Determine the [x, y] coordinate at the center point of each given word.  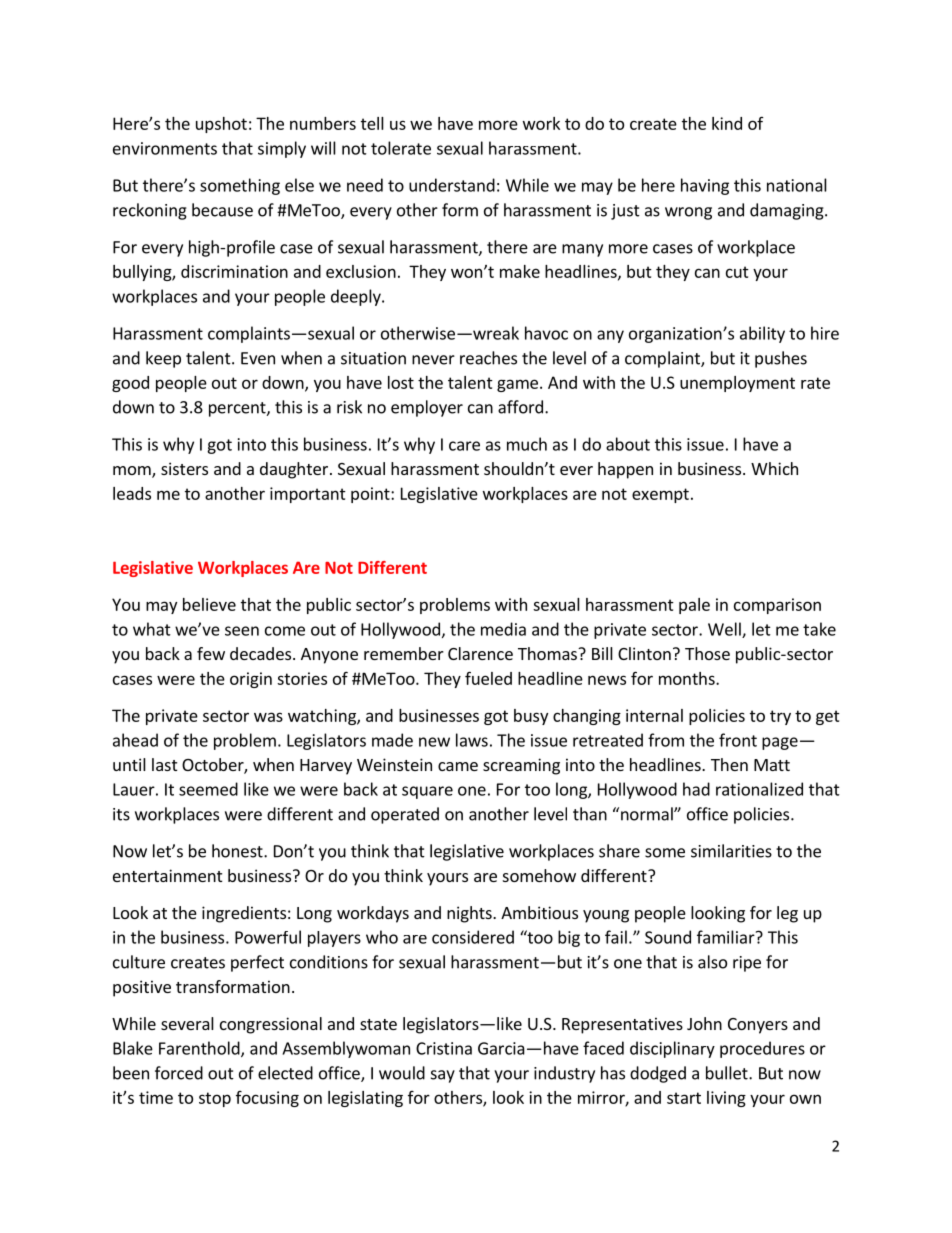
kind [727, 123]
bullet [728, 1073]
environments [165, 148]
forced [179, 1073]
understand [452, 185]
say [443, 1076]
